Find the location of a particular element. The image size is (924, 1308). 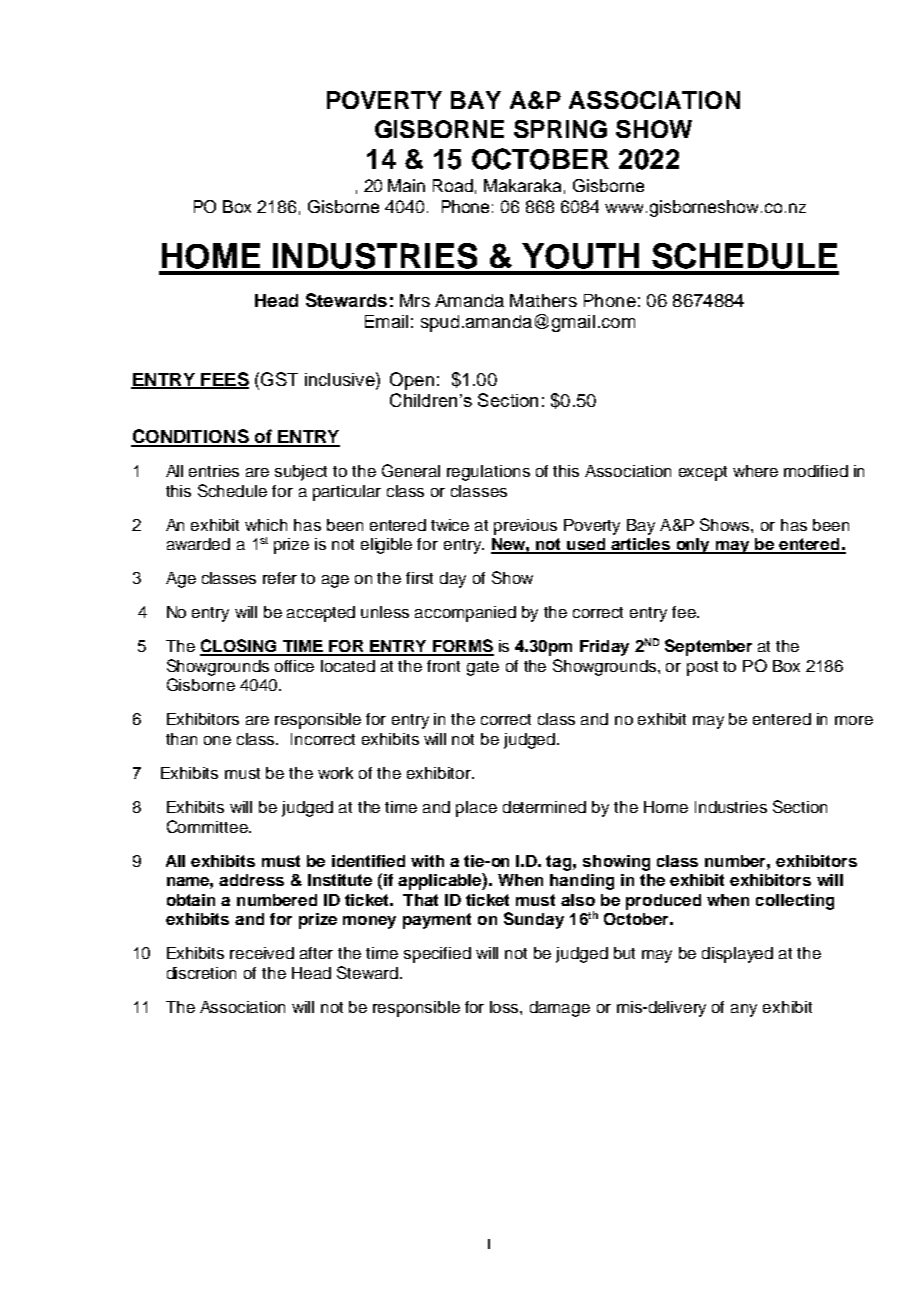

received is located at coordinates (262, 953).
